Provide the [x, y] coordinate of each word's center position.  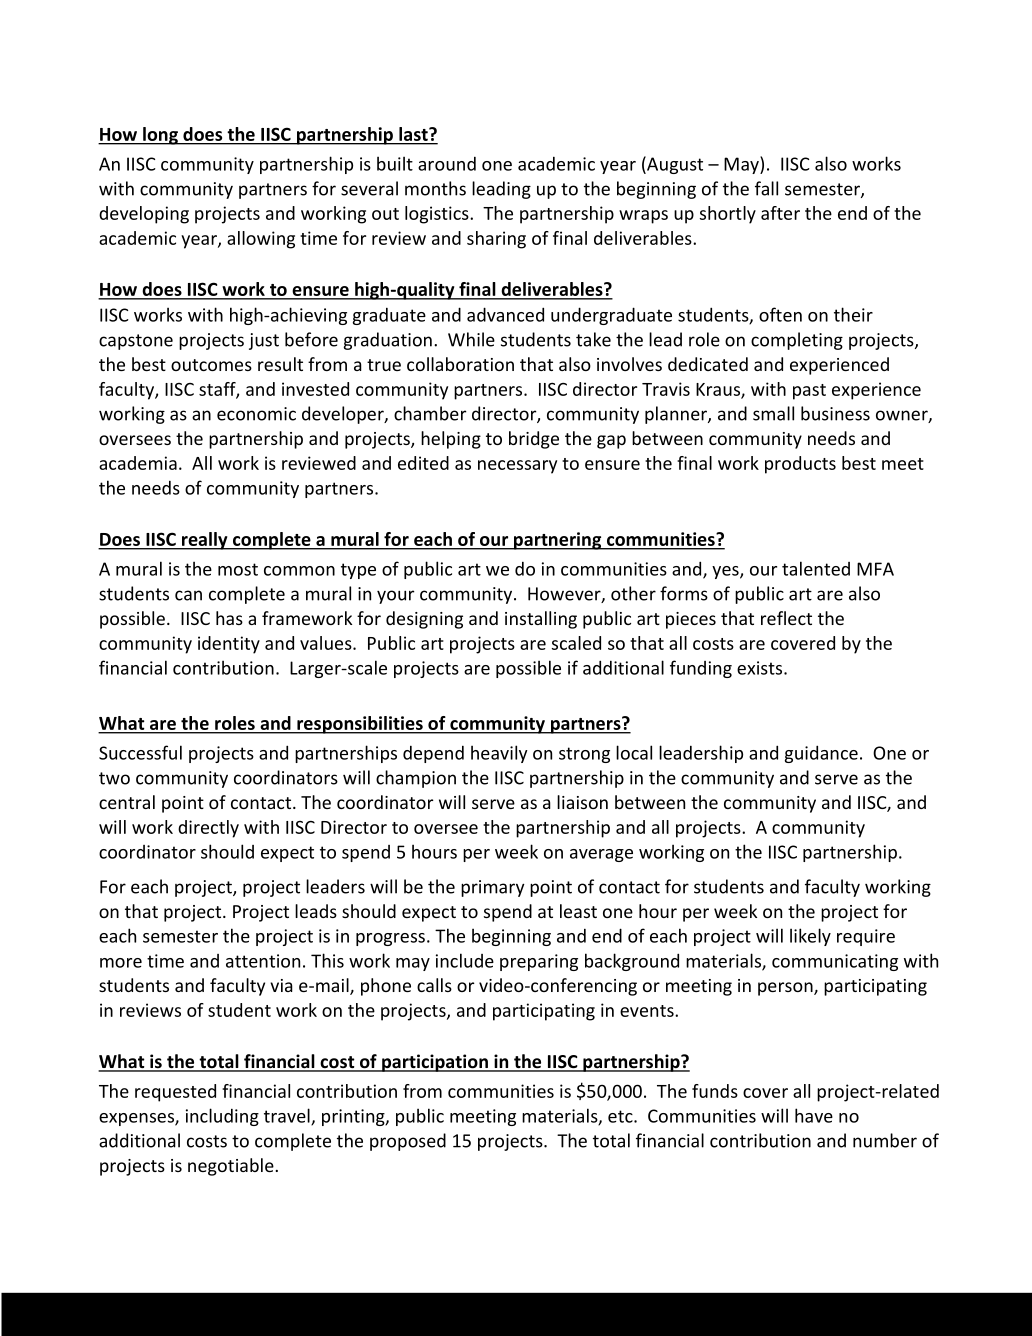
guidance [821, 754]
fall [766, 188]
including [222, 1117]
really [205, 541]
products [800, 465]
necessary [517, 467]
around [447, 164]
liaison [582, 802]
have [814, 1115]
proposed [408, 1142]
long [160, 136]
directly [208, 829]
